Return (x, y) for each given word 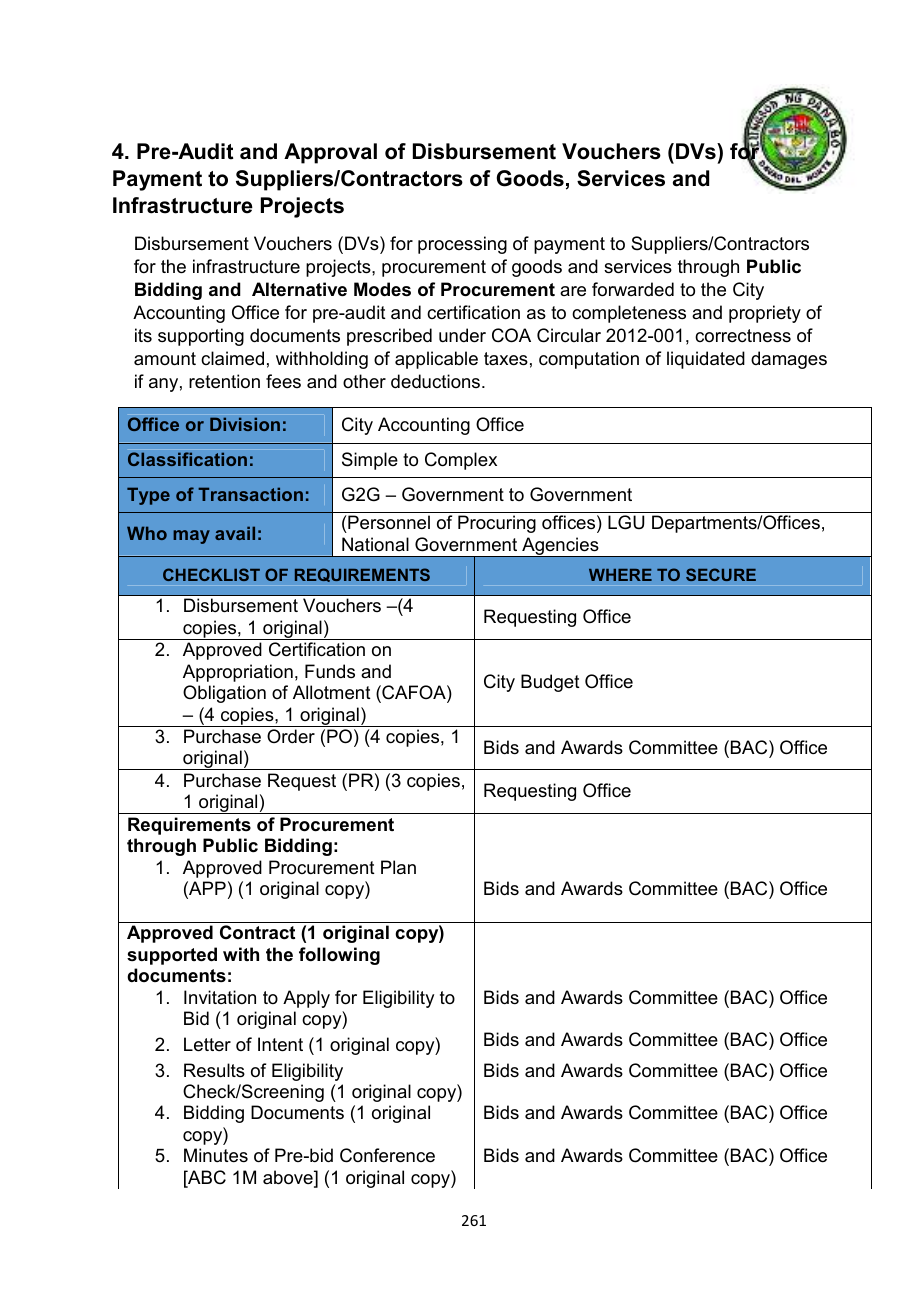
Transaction (250, 494)
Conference (387, 1155)
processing (462, 245)
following (339, 956)
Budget (550, 683)
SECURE (721, 574)
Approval (330, 153)
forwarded (633, 289)
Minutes (216, 1155)
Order (291, 736)
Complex (461, 461)
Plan (398, 867)
